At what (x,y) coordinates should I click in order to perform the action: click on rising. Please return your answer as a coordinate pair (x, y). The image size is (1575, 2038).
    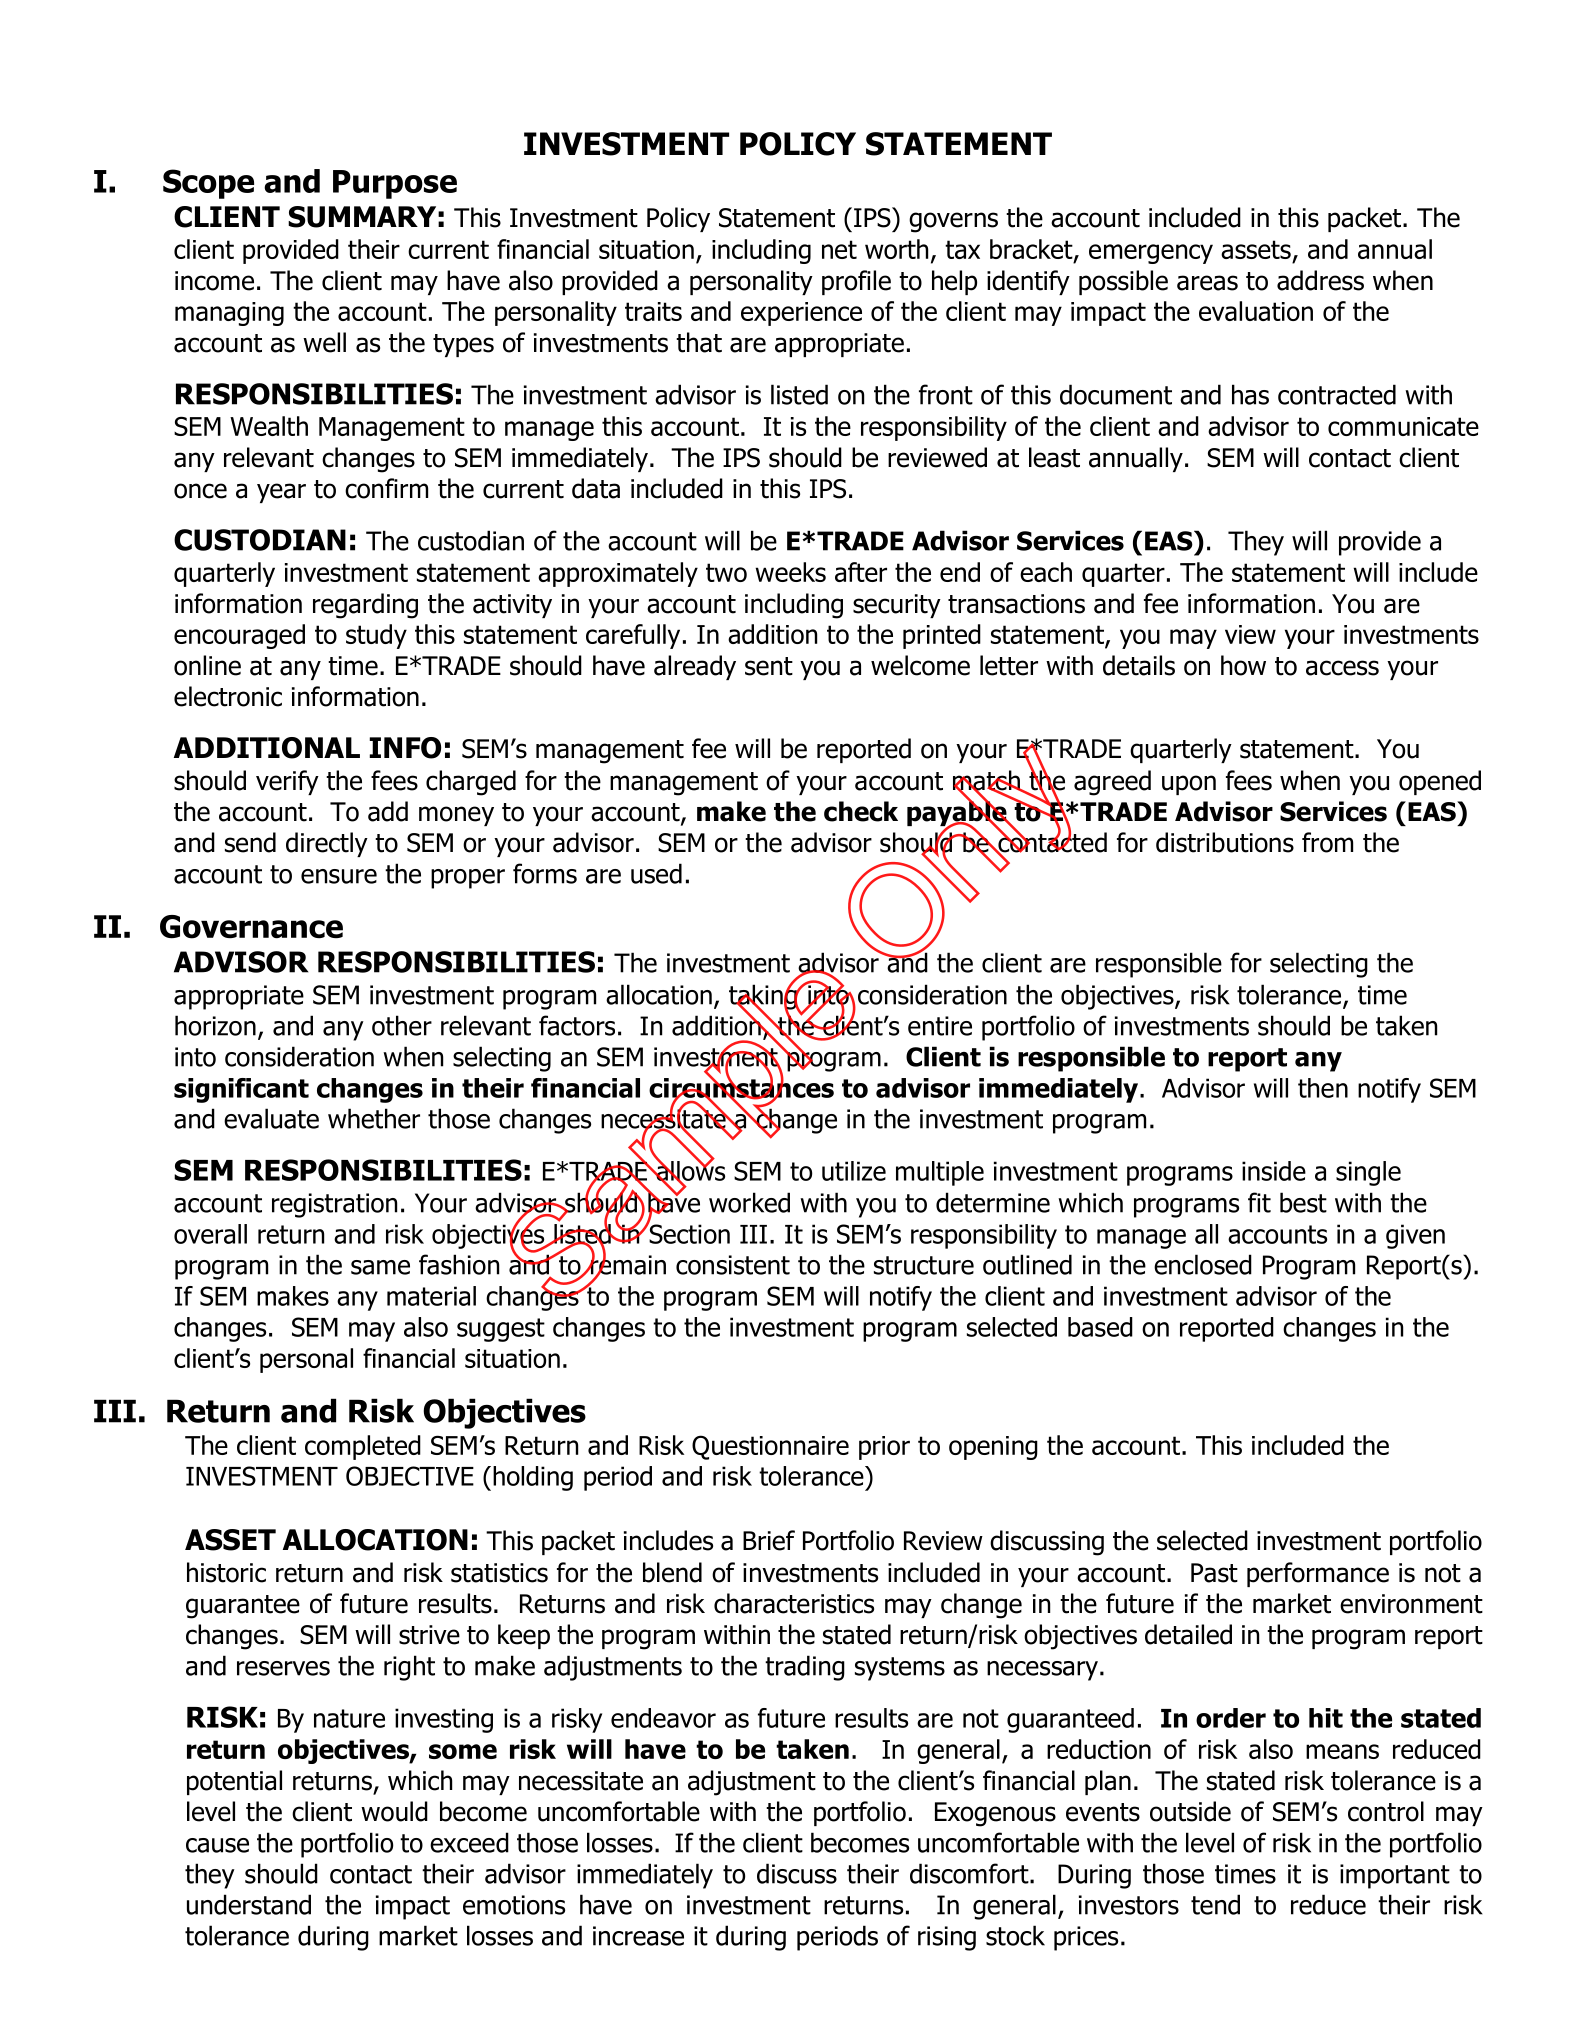
    Looking at the image, I should click on (947, 1938).
